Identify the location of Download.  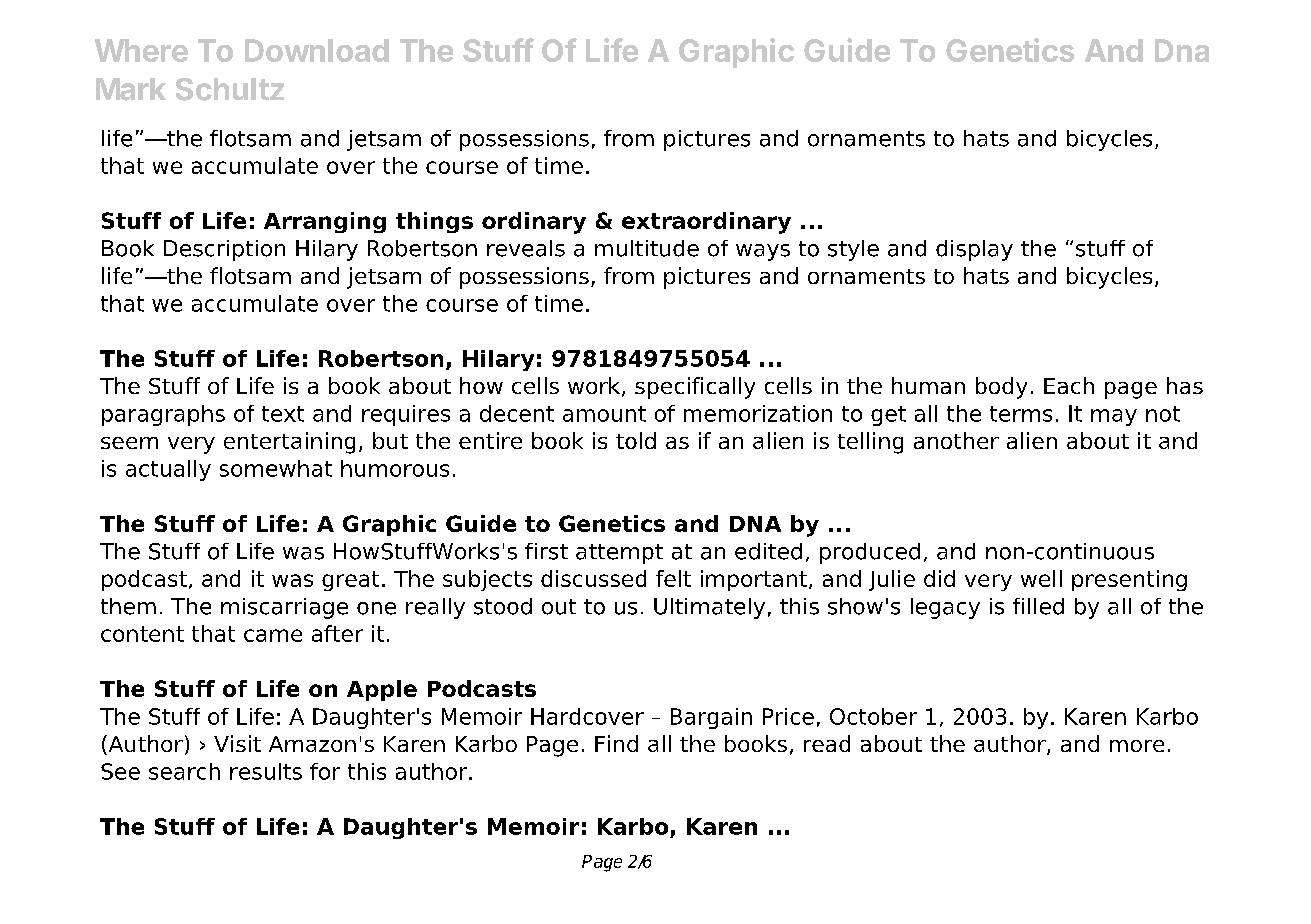
(317, 50).
